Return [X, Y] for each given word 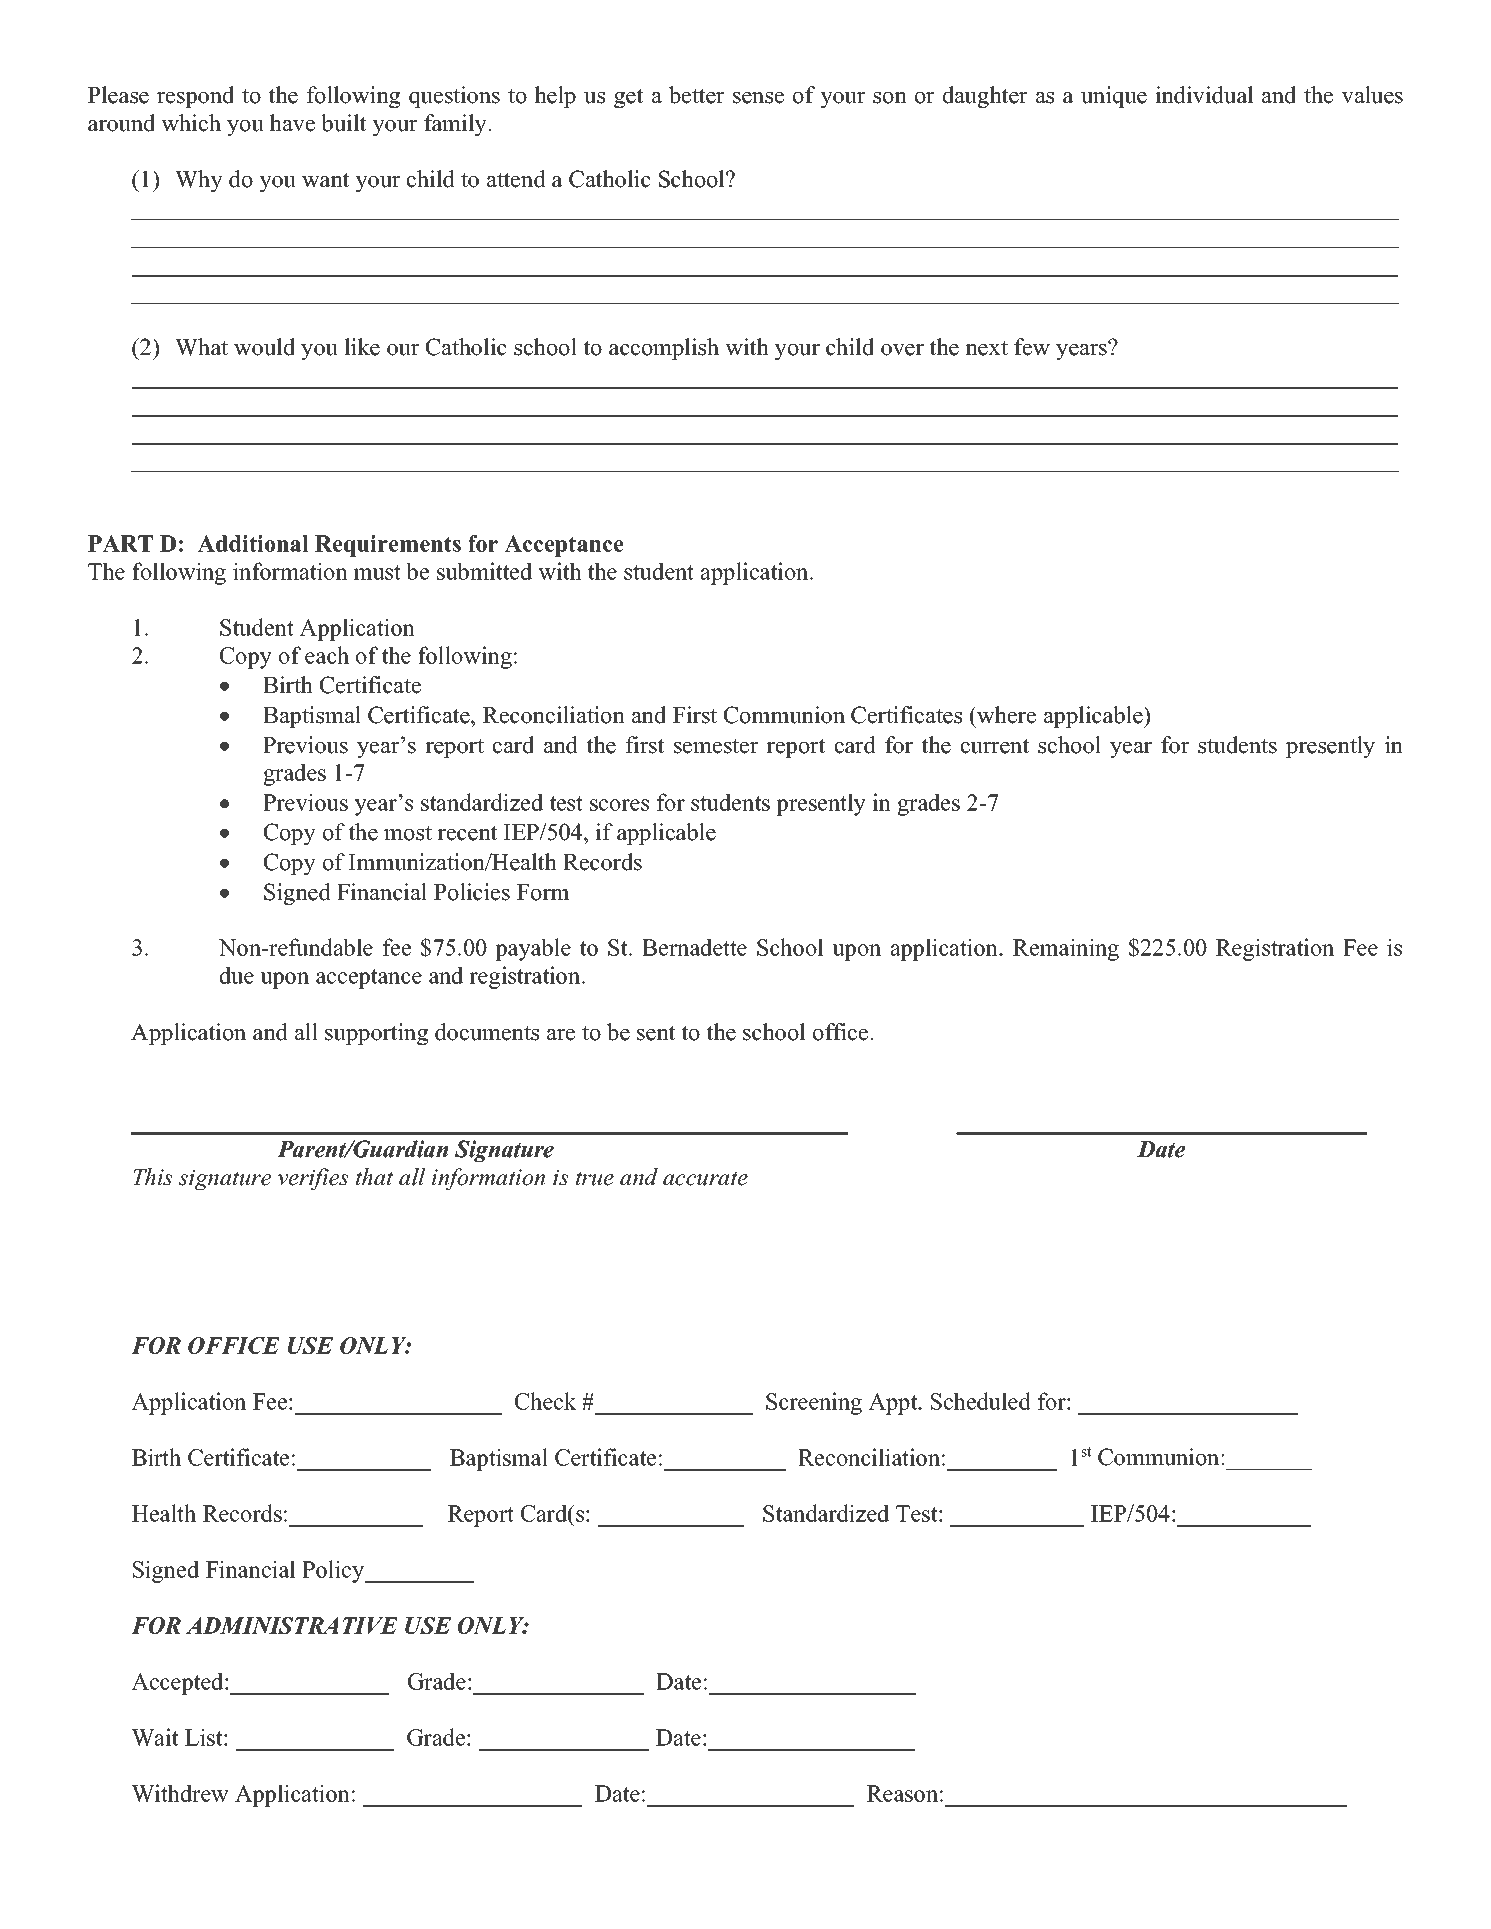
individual [1204, 95]
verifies [313, 1179]
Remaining [1066, 949]
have [292, 123]
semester [716, 746]
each [327, 655]
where [1005, 715]
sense [758, 98]
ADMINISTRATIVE [292, 1625]
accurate [705, 1178]
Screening [814, 1403]
